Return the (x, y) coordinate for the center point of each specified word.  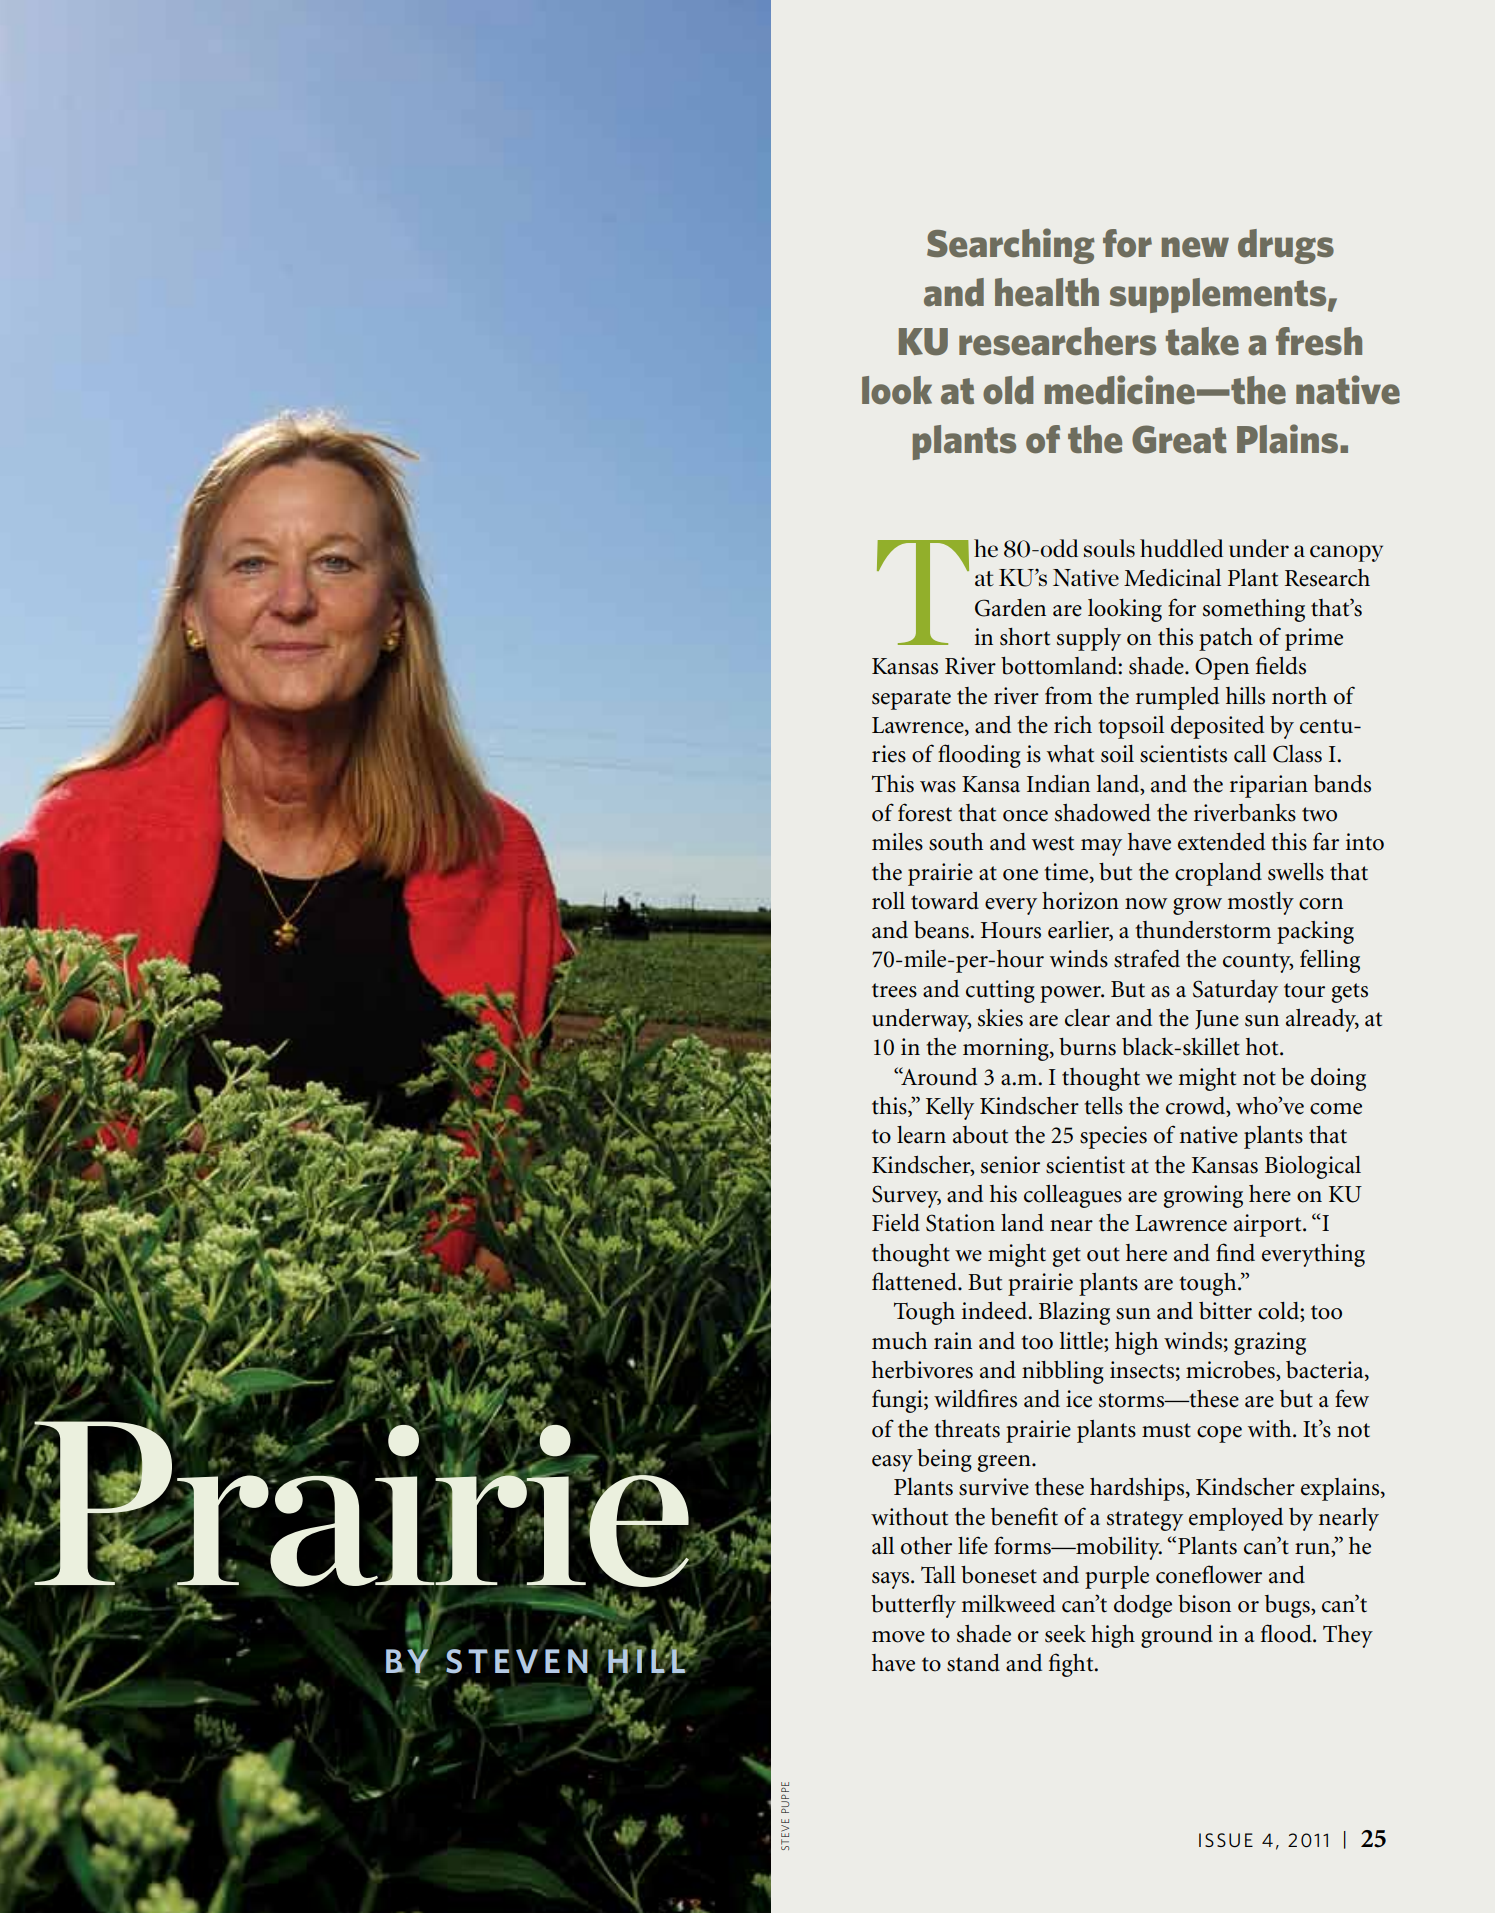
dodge (1143, 1606)
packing (1315, 932)
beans (942, 930)
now (1146, 904)
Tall (938, 1575)
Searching (1011, 246)
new (1195, 247)
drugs (1286, 246)
